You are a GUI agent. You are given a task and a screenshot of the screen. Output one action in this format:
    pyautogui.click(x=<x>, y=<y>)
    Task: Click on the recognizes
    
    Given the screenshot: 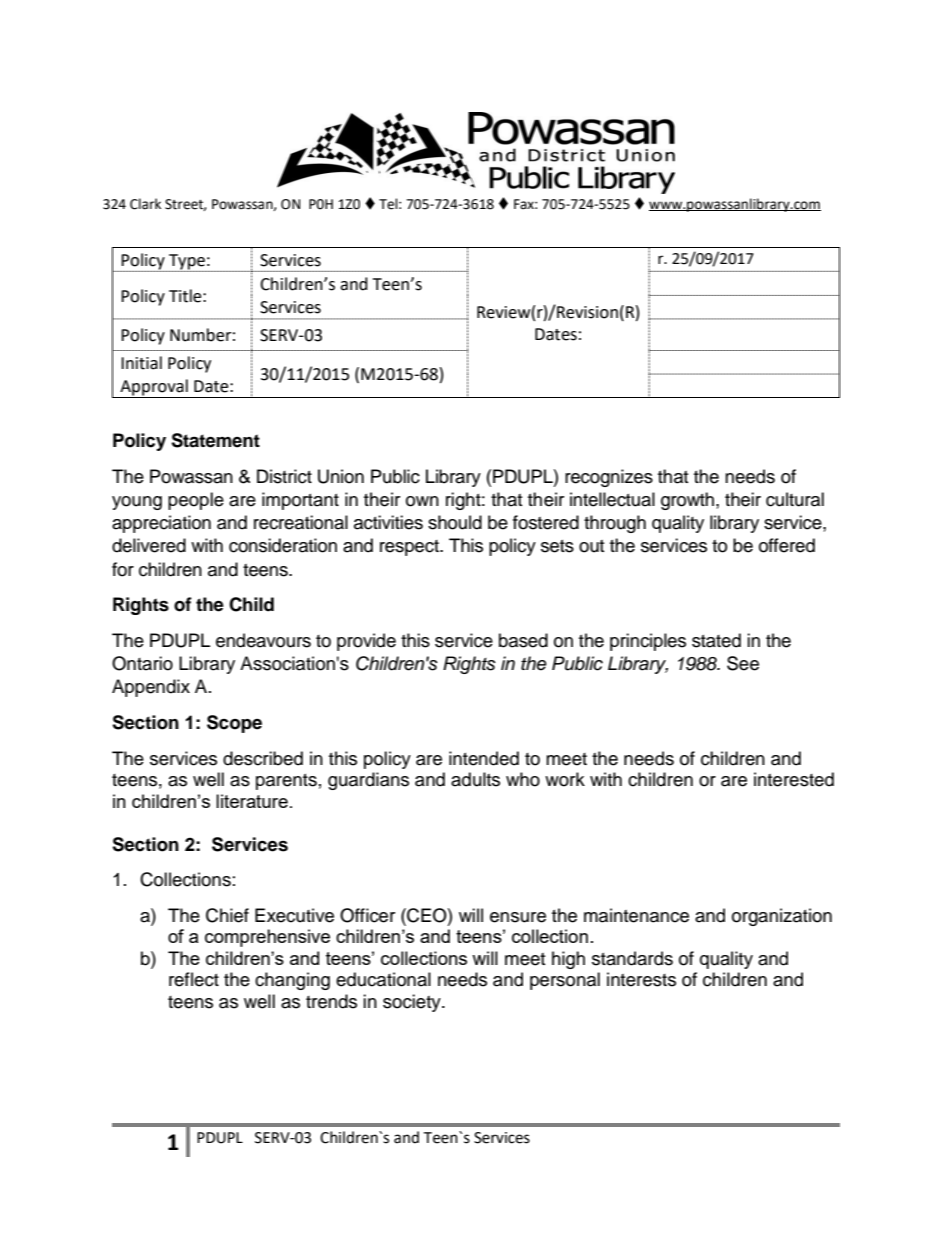 What is the action you would take?
    pyautogui.click(x=609, y=478)
